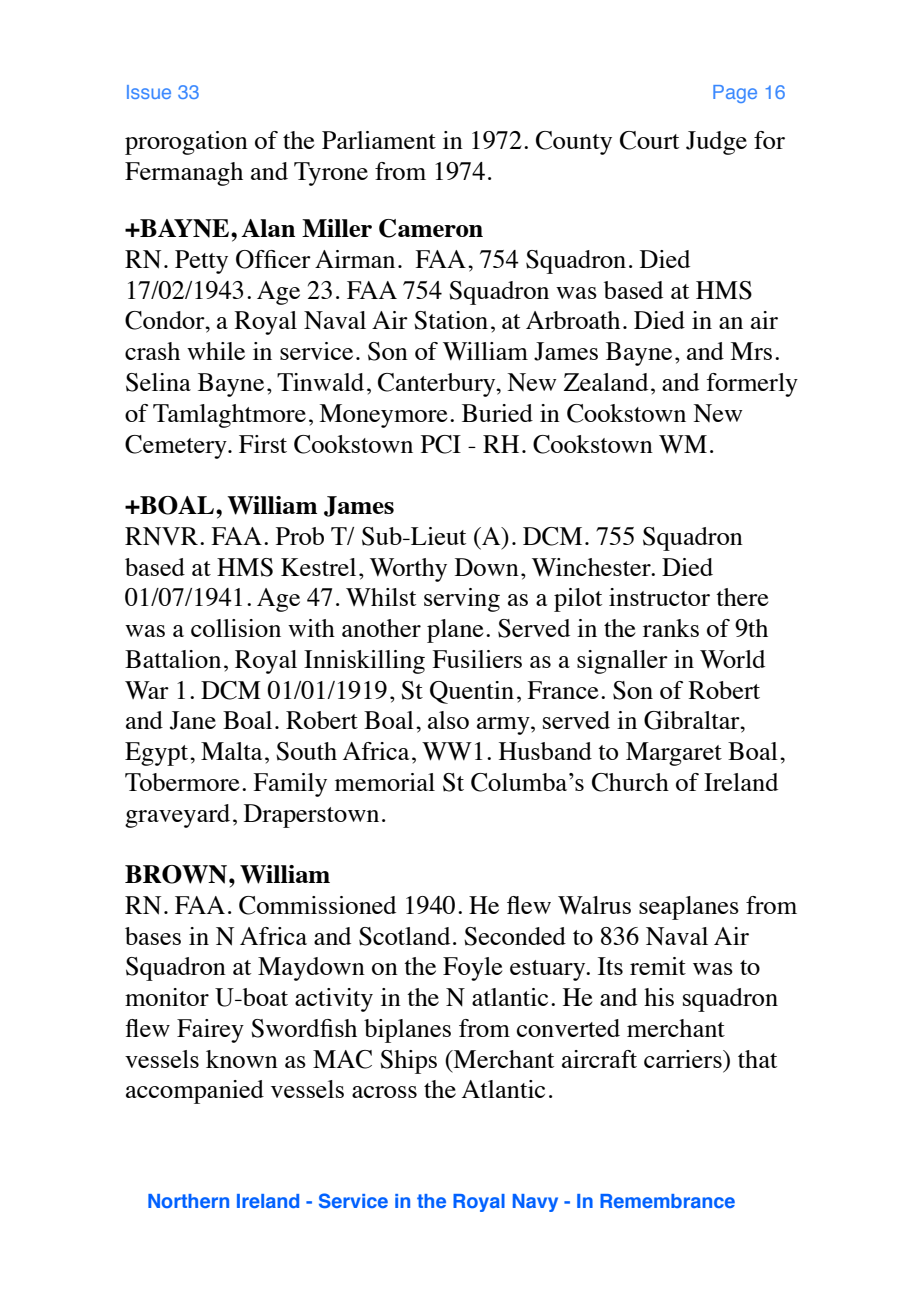 The image size is (924, 1307). I want to click on Judge, so click(716, 143).
